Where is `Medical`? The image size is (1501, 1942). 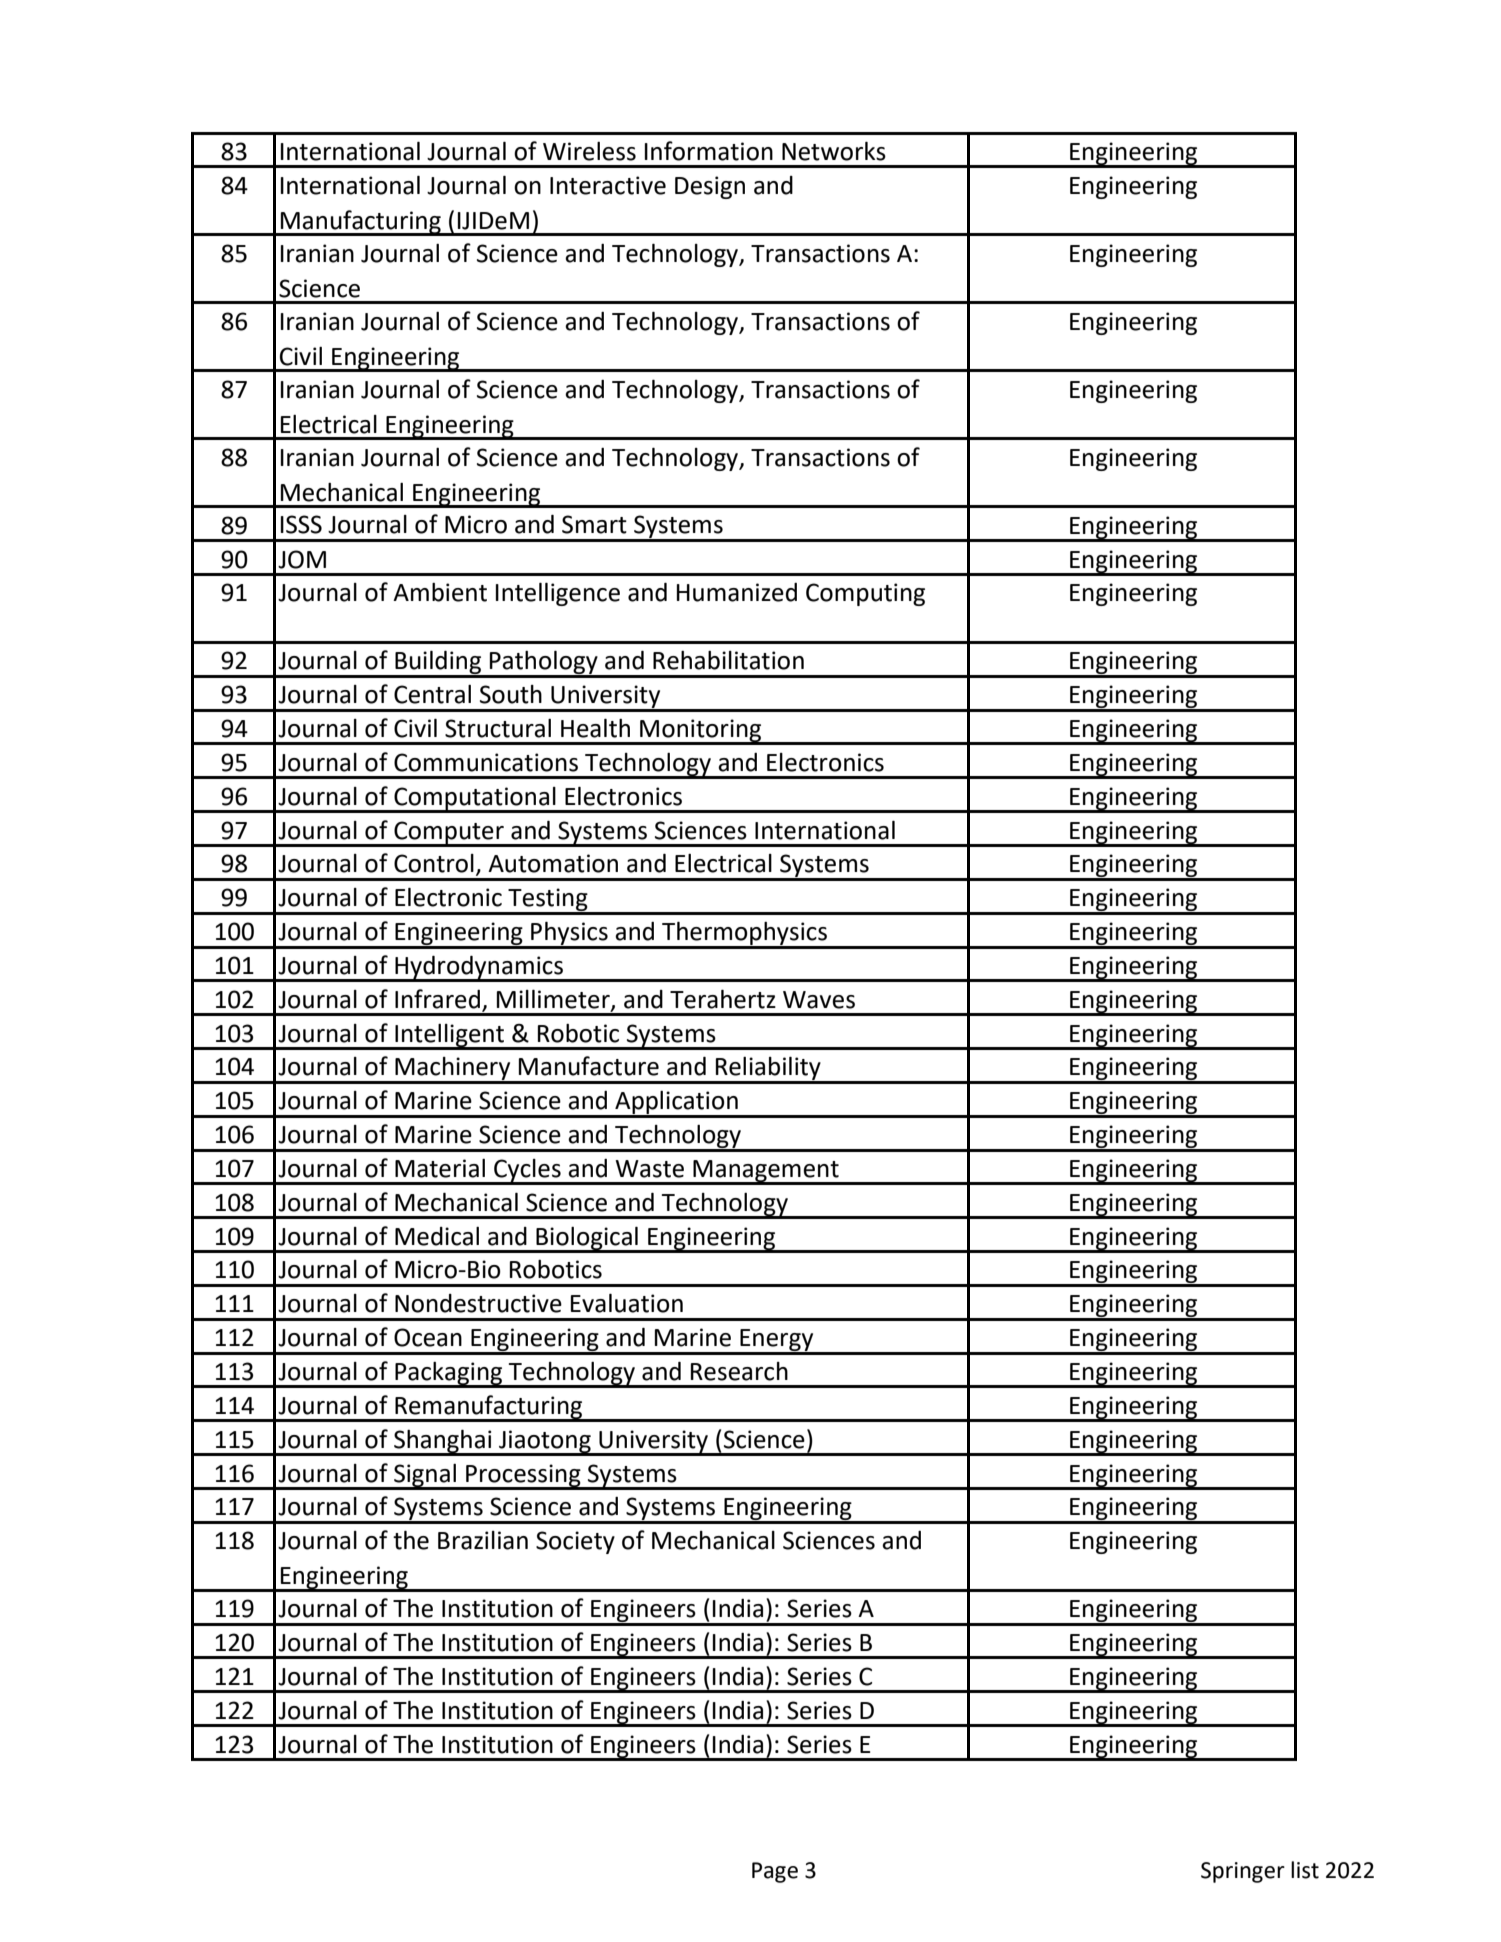
Medical is located at coordinates (437, 1236).
